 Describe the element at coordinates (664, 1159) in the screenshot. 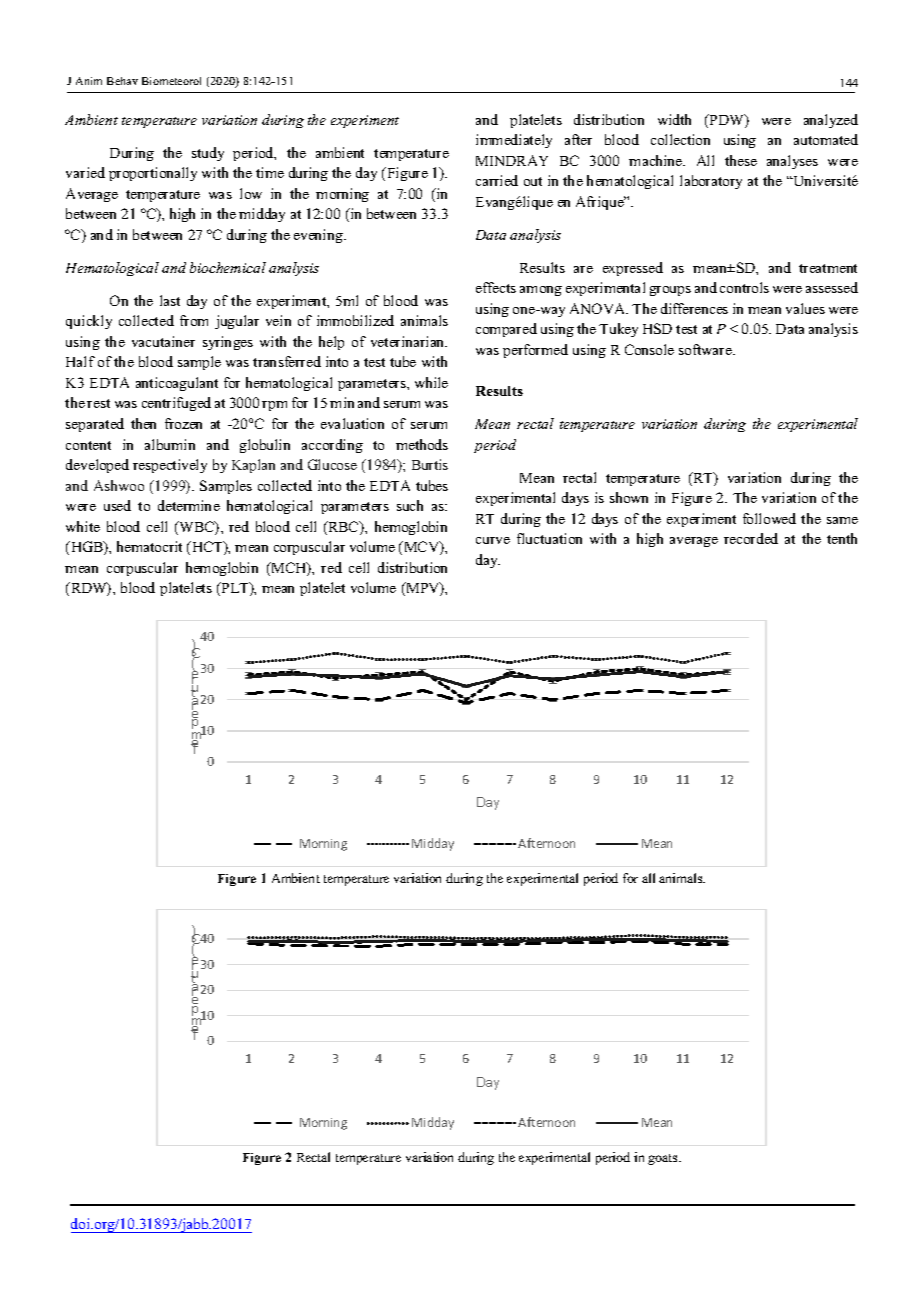

I see `goats` at that location.
